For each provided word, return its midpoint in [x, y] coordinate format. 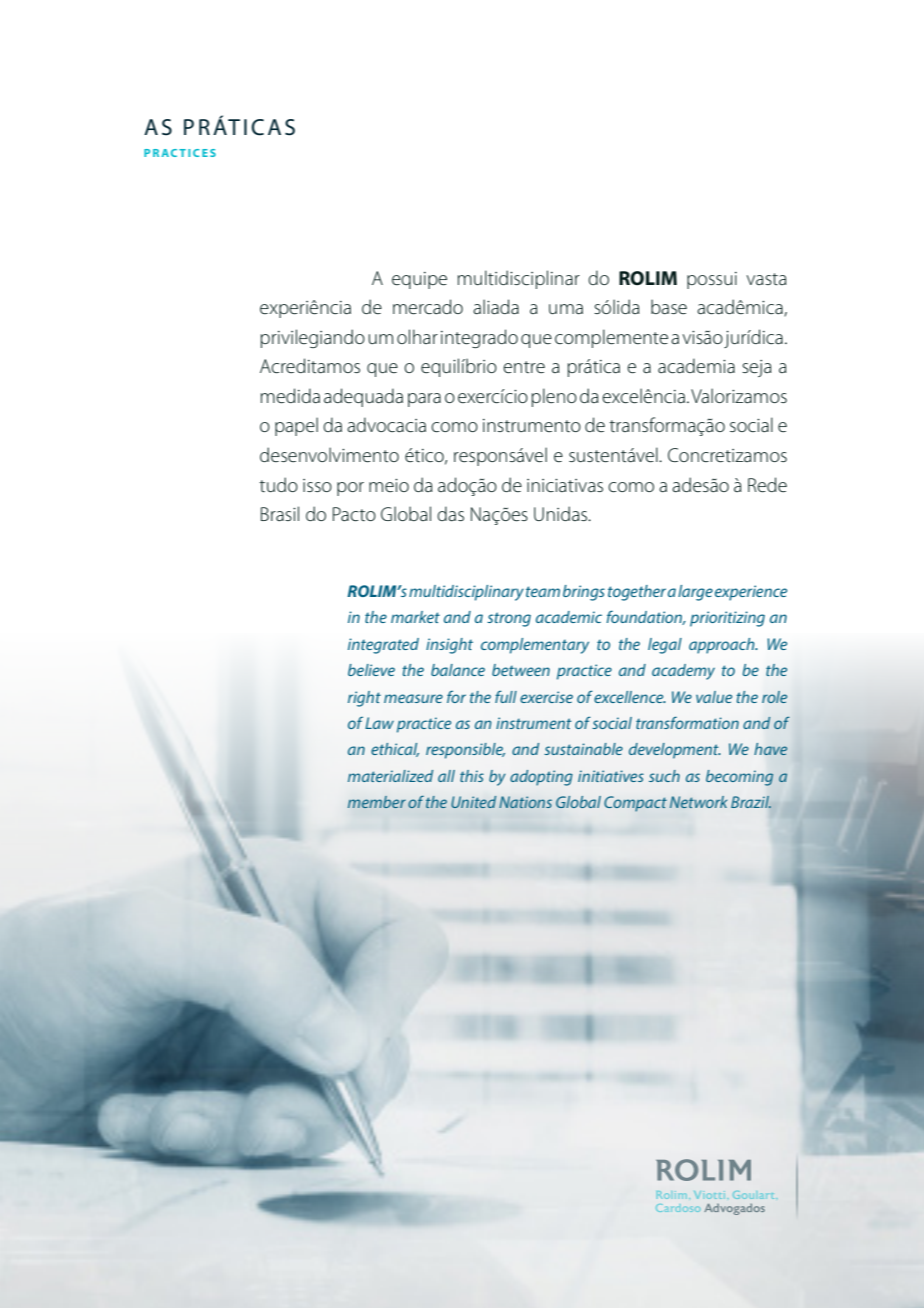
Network [698, 802]
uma [566, 309]
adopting [541, 778]
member [377, 802]
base [669, 307]
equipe [419, 280]
